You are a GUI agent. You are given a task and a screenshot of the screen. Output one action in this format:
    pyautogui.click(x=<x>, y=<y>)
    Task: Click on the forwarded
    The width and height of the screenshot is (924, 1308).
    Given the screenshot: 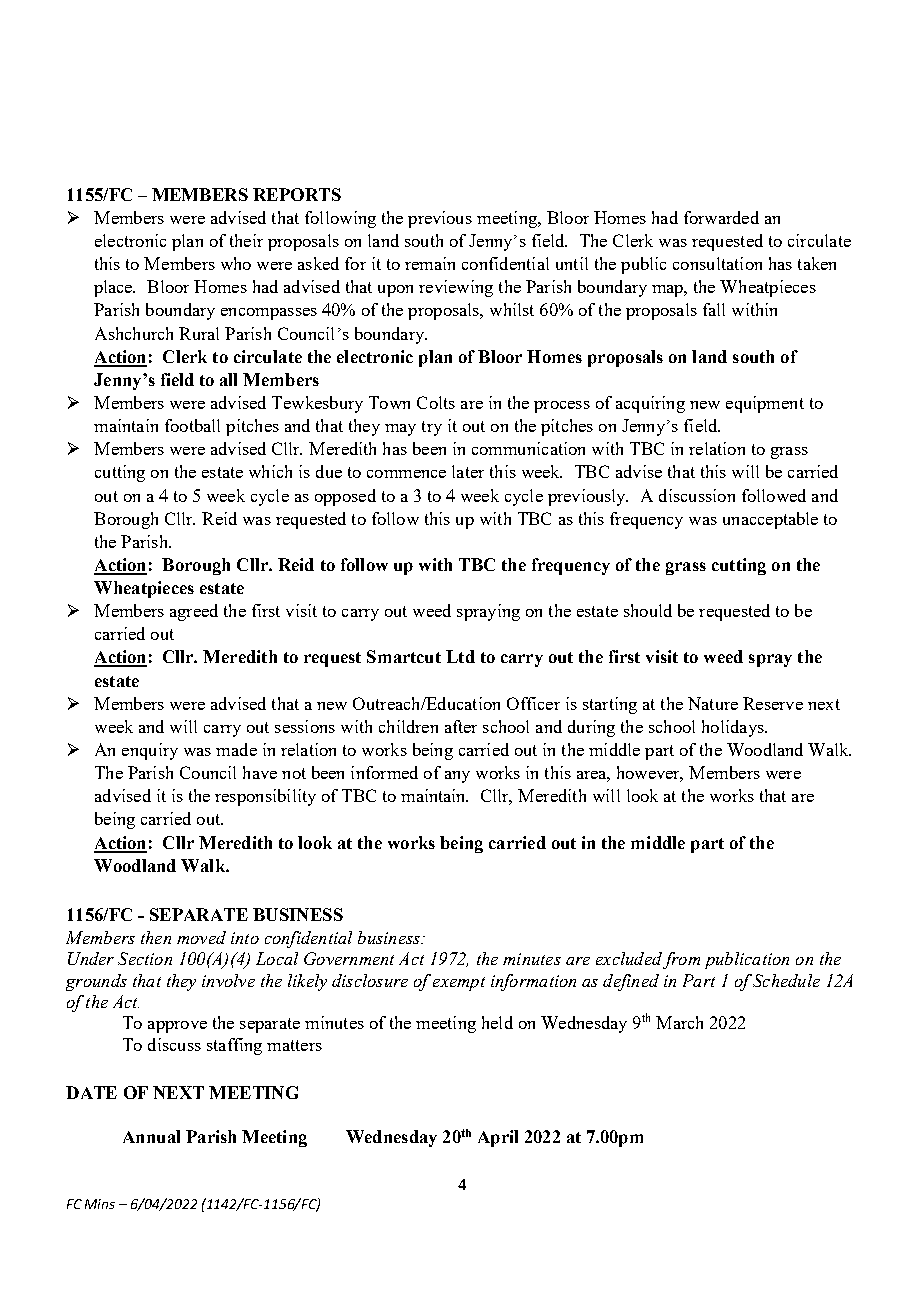 What is the action you would take?
    pyautogui.click(x=721, y=217)
